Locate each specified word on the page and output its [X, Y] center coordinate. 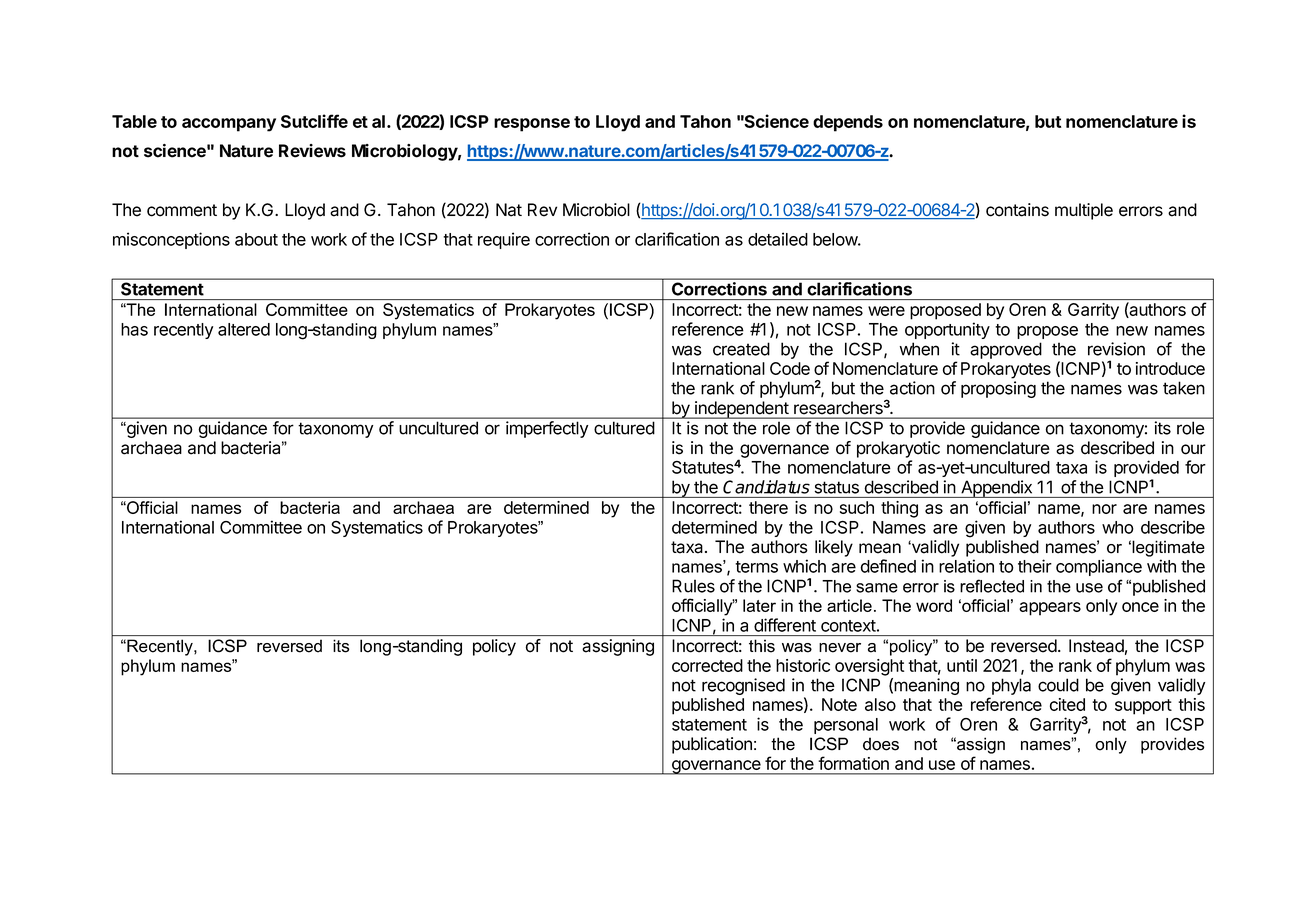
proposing [998, 389]
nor [1104, 509]
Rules [693, 586]
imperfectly [547, 429]
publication [712, 745]
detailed [778, 239]
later [759, 605]
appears [1050, 609]
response [532, 125]
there [768, 507]
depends [848, 123]
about [256, 239]
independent [741, 410]
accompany [229, 125]
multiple [1084, 211]
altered [244, 329]
